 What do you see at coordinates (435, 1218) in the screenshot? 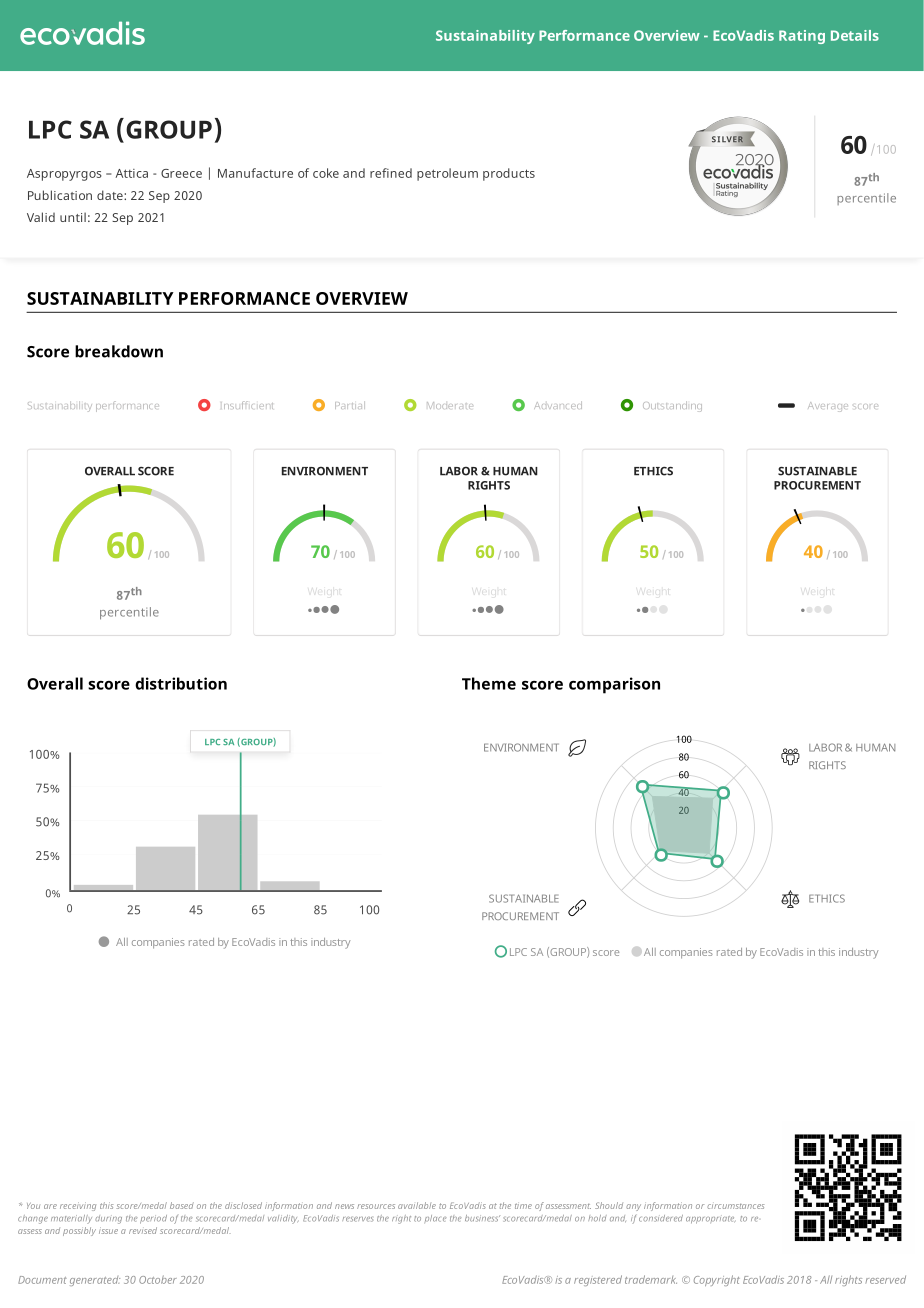
I see `place` at bounding box center [435, 1218].
